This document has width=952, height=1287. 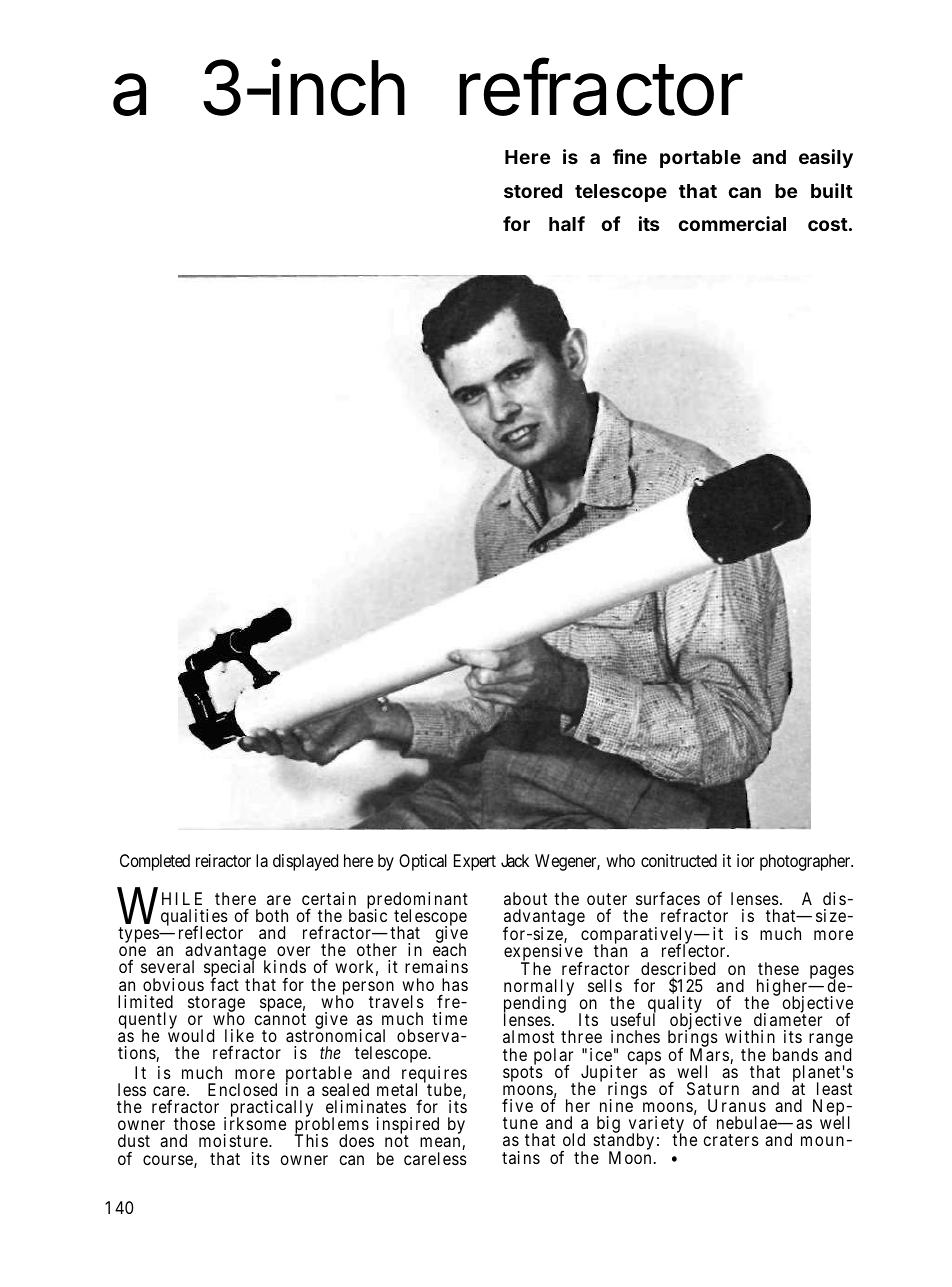 I want to click on those, so click(x=194, y=1123).
